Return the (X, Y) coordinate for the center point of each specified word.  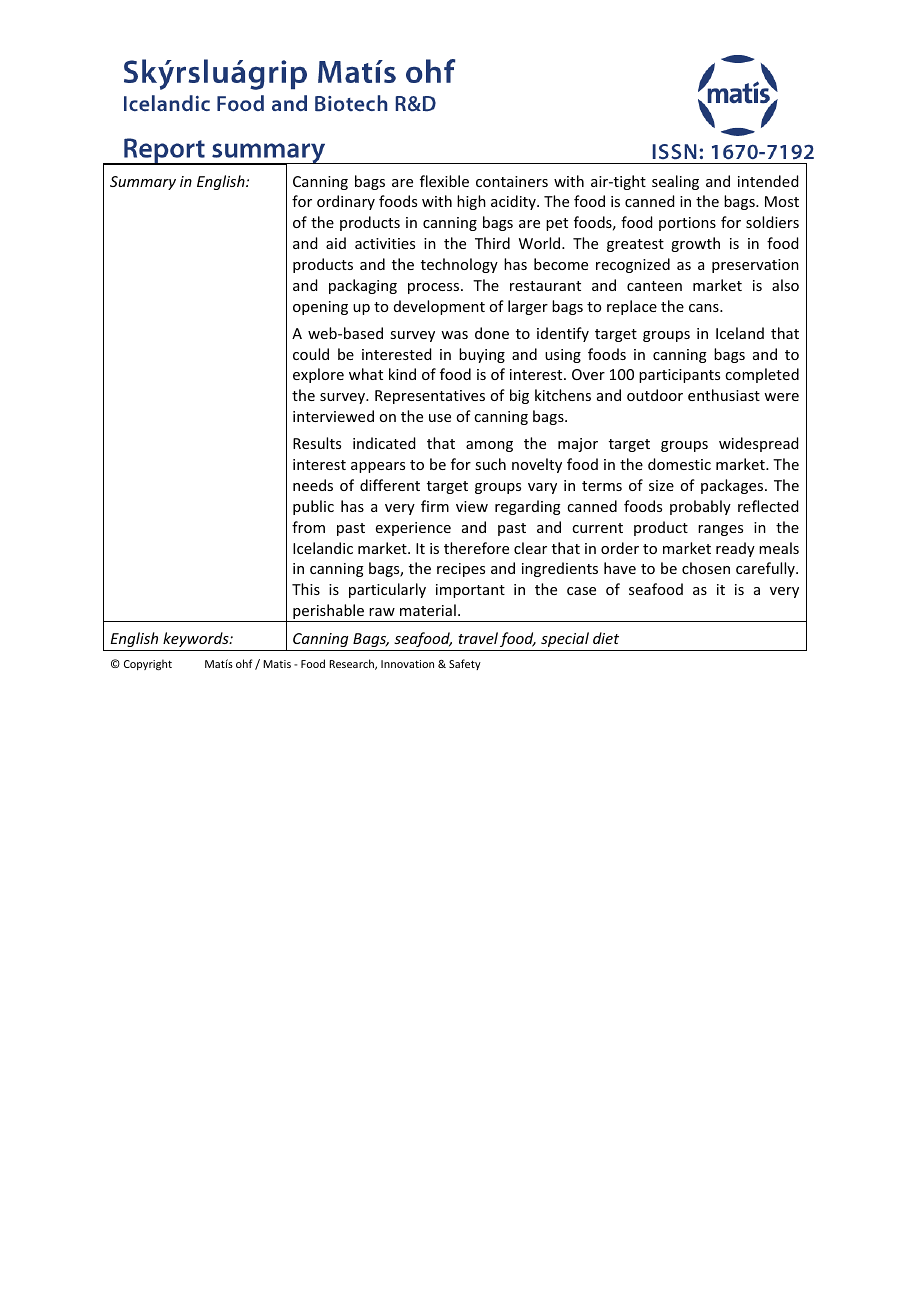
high (471, 202)
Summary (143, 183)
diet (606, 638)
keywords (197, 639)
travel (478, 638)
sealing (675, 182)
